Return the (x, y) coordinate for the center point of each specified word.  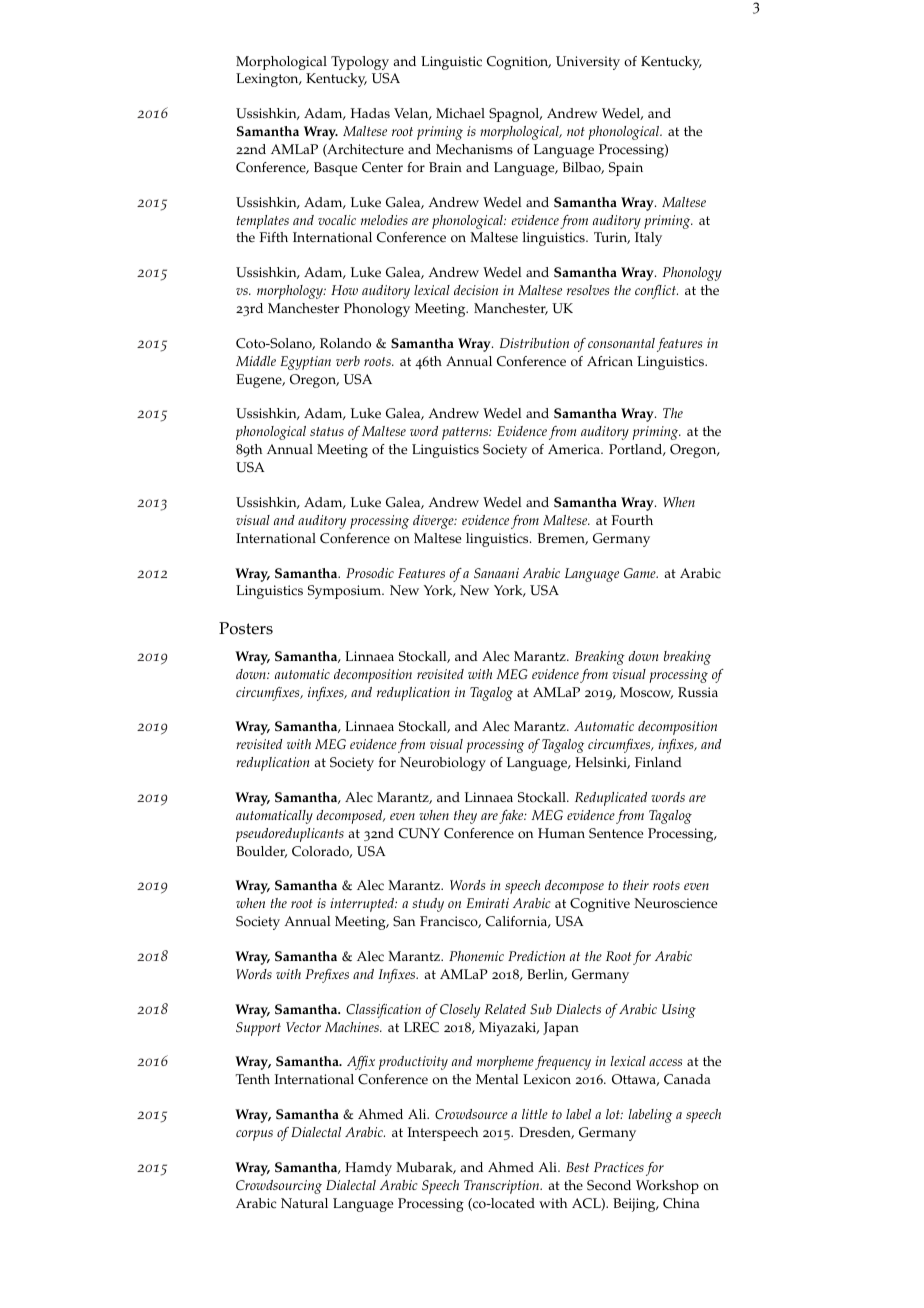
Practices (619, 1167)
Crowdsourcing (279, 1187)
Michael (460, 113)
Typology (360, 63)
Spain (626, 169)
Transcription (503, 1187)
